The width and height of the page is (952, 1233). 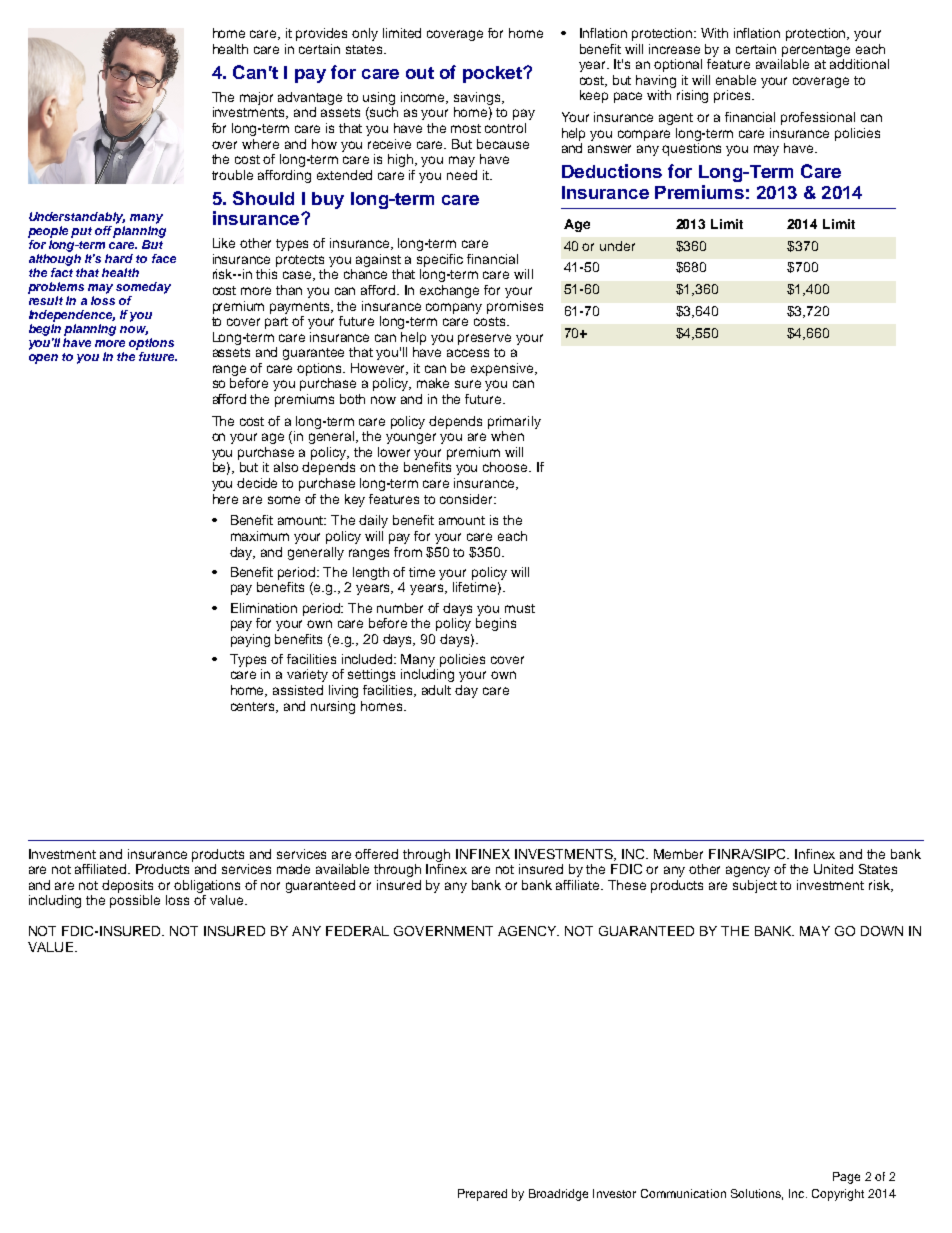 What do you see at coordinates (127, 886) in the page?
I see `deposits` at bounding box center [127, 886].
